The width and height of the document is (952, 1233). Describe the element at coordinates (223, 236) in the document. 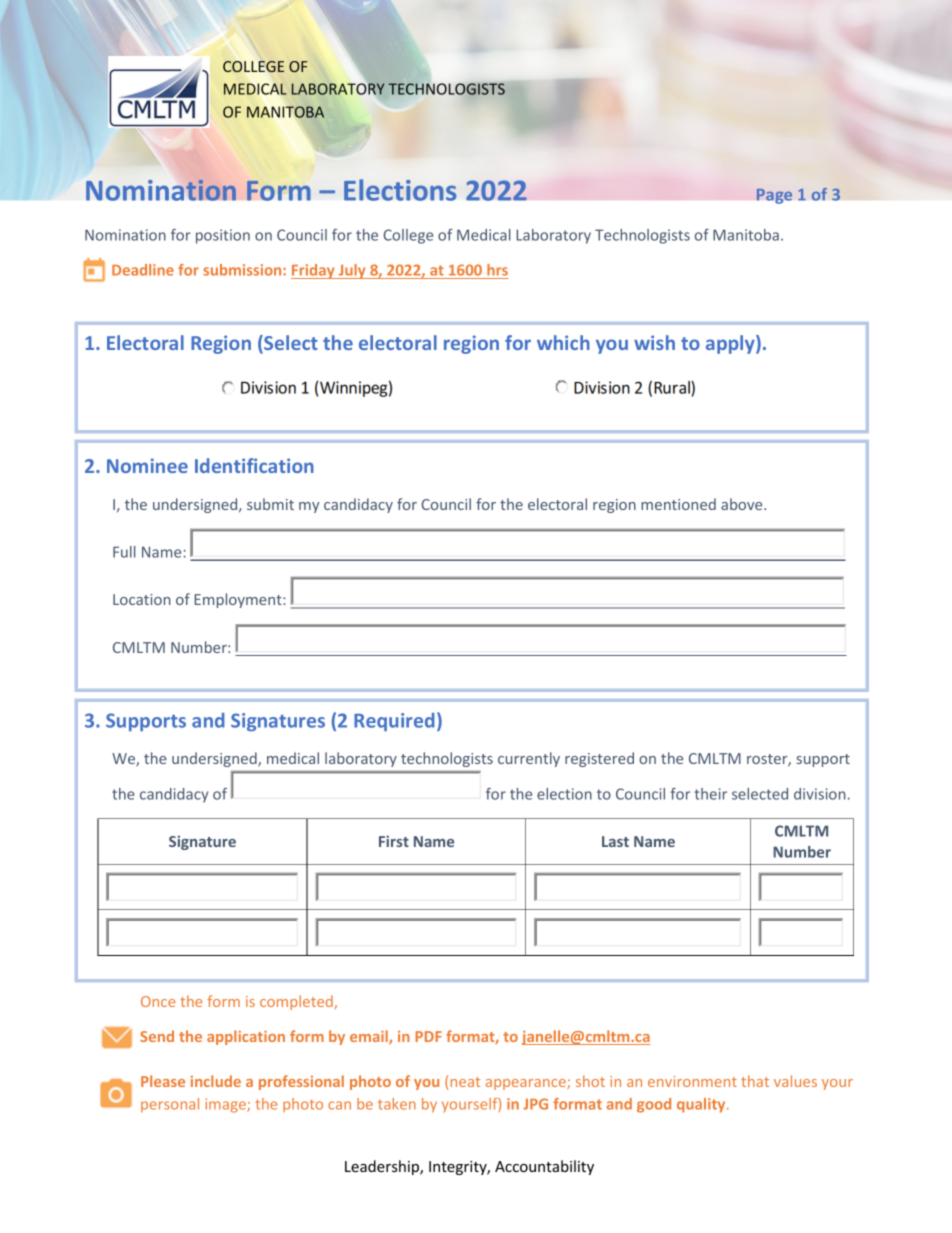

I see `position` at that location.
